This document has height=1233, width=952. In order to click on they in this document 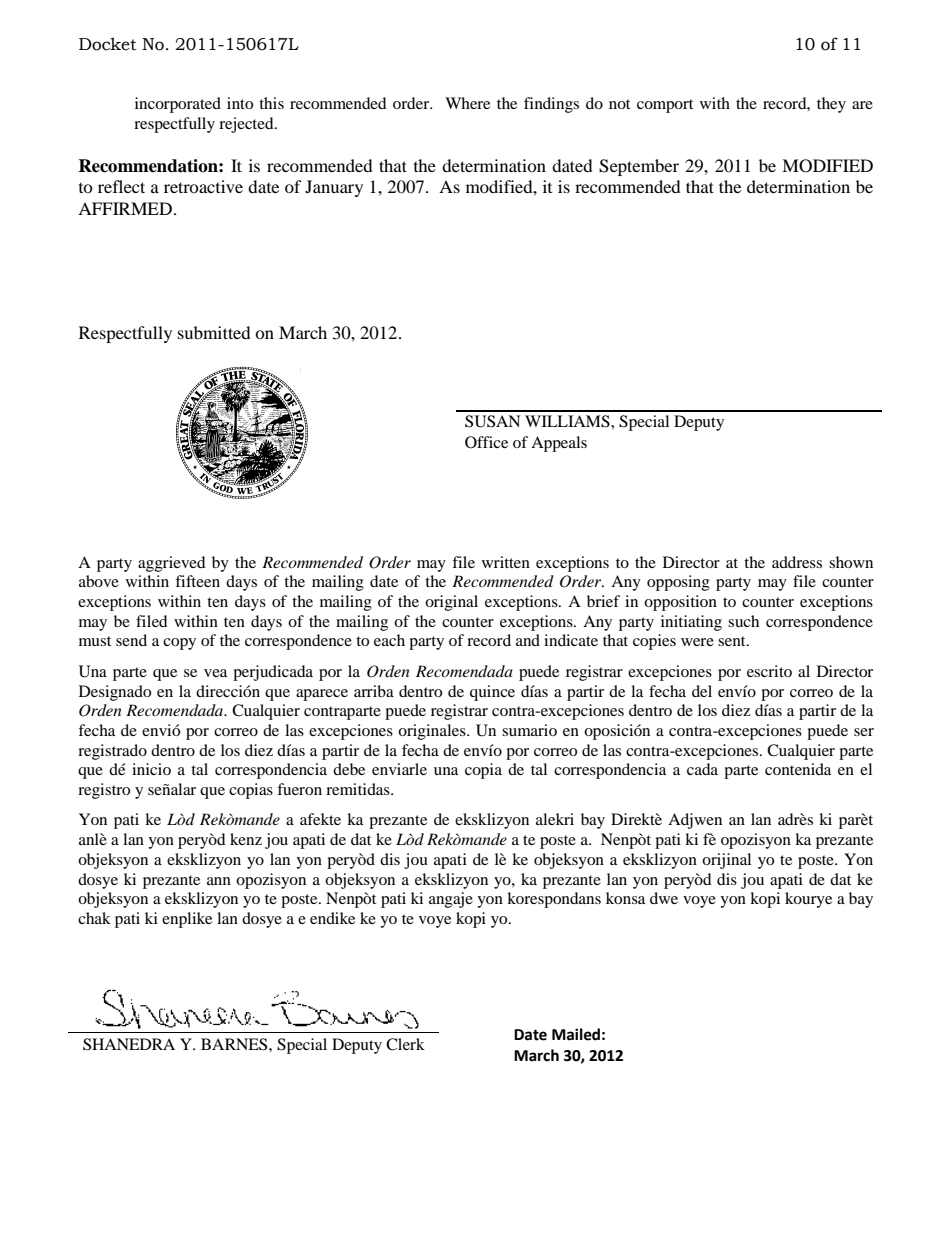, I will do `click(831, 105)`.
